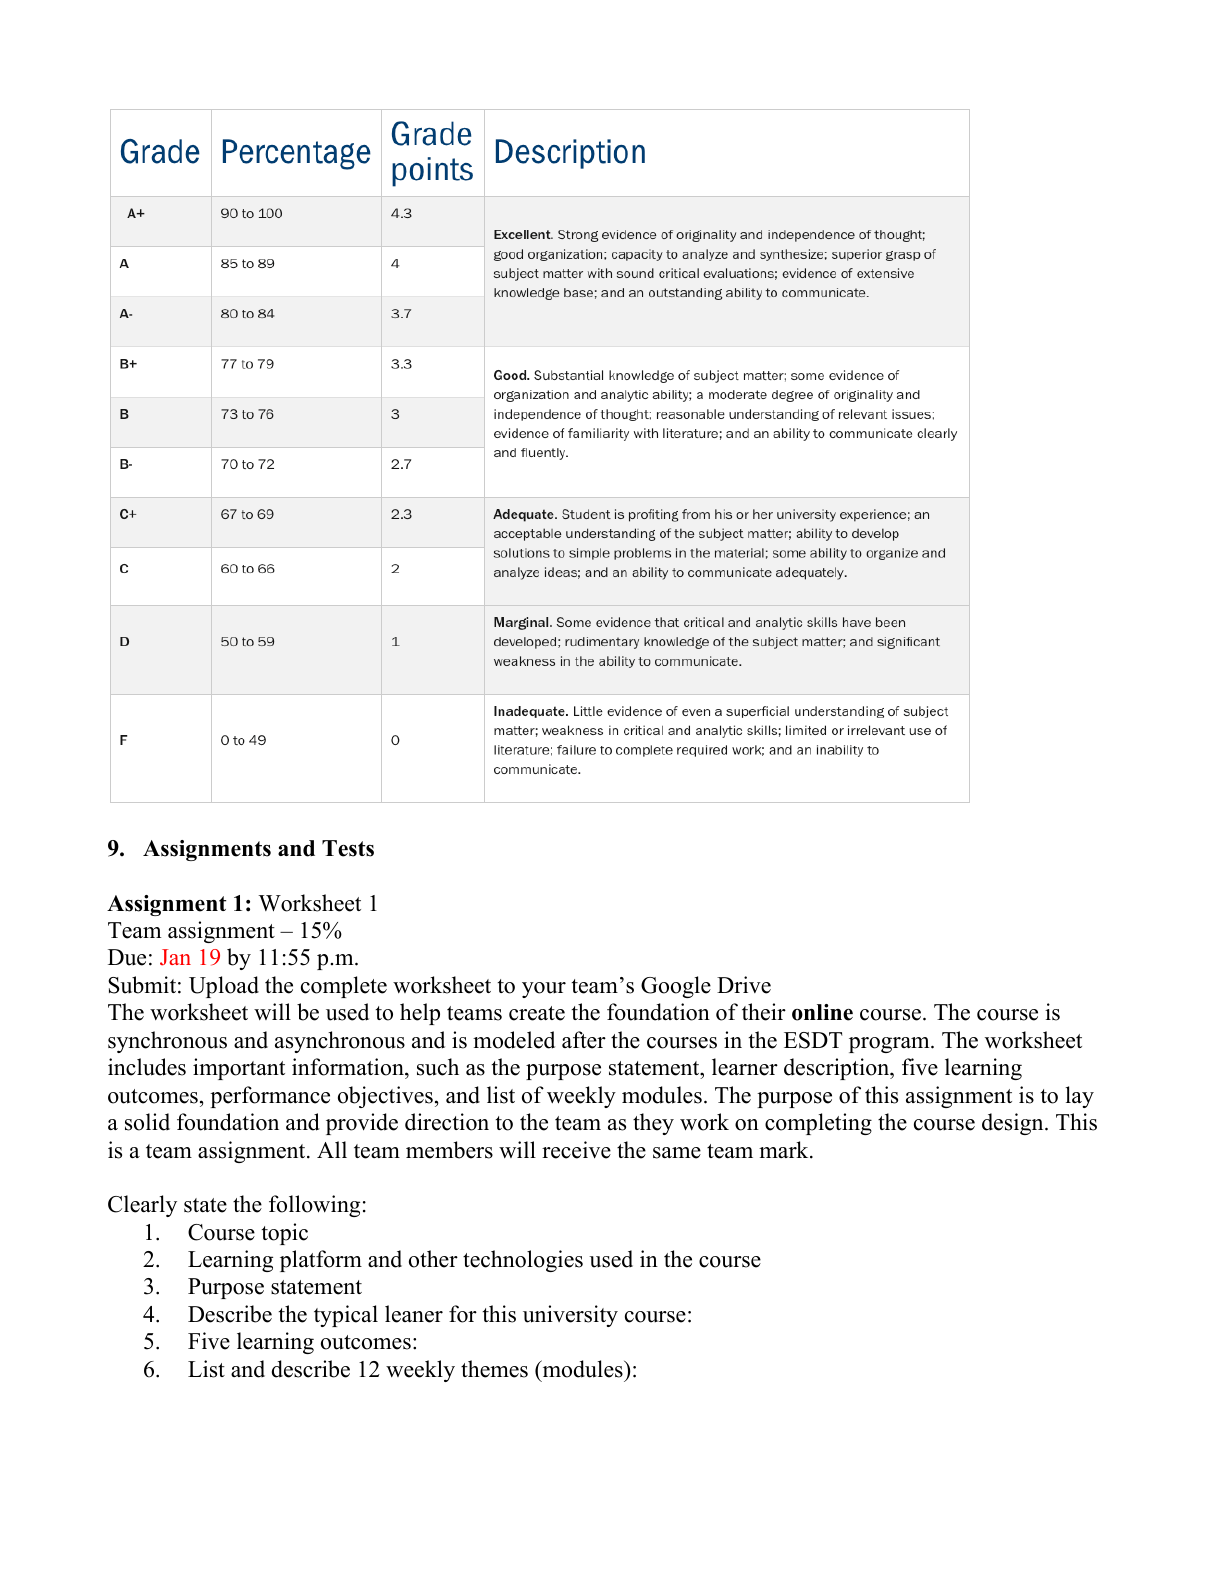 The height and width of the screenshot is (1574, 1216). What do you see at coordinates (348, 848) in the screenshot?
I see `Tests` at bounding box center [348, 848].
